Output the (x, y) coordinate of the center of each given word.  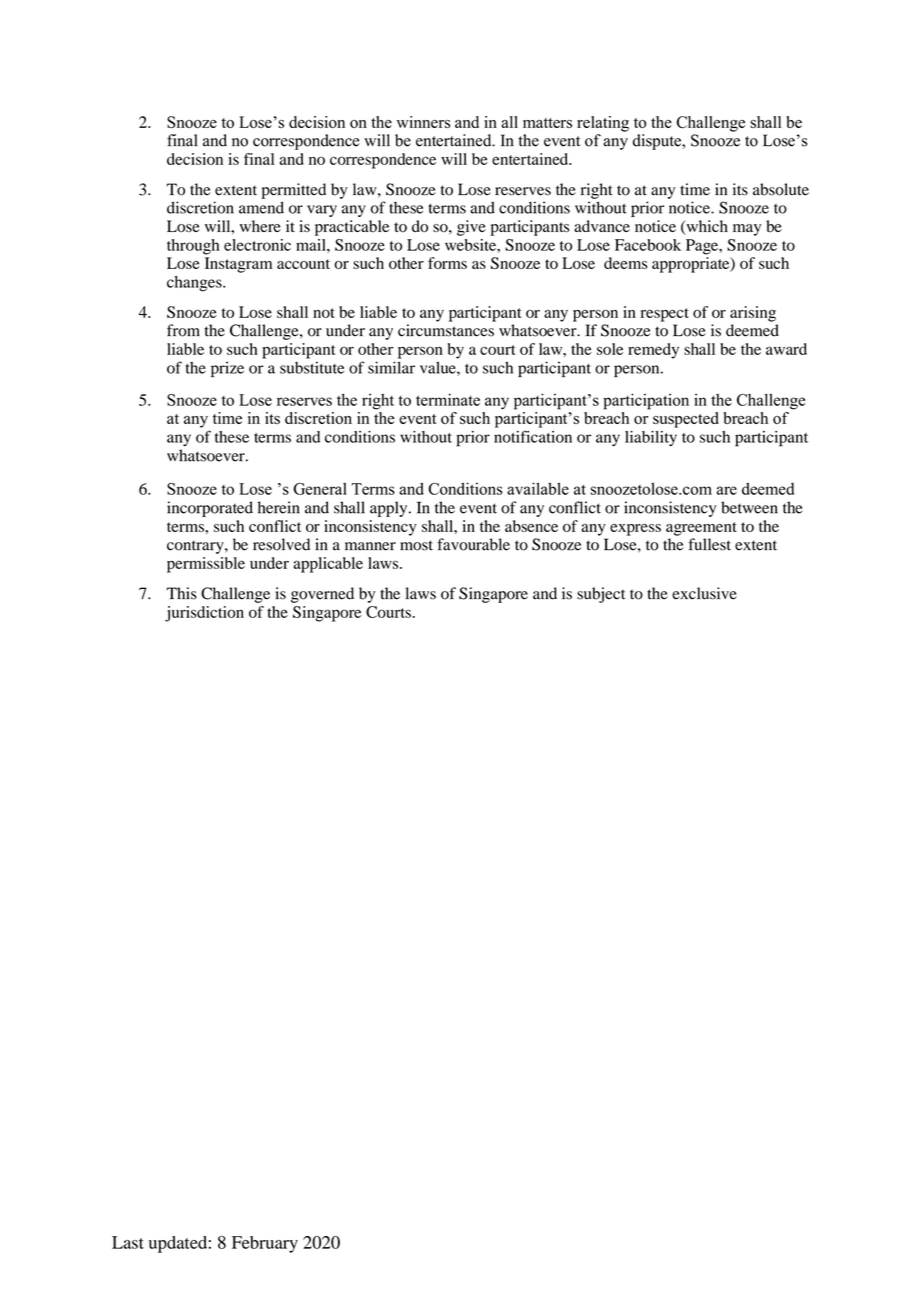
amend (261, 207)
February (265, 1244)
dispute (658, 142)
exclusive (704, 593)
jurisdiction (204, 614)
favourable (473, 544)
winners (423, 122)
